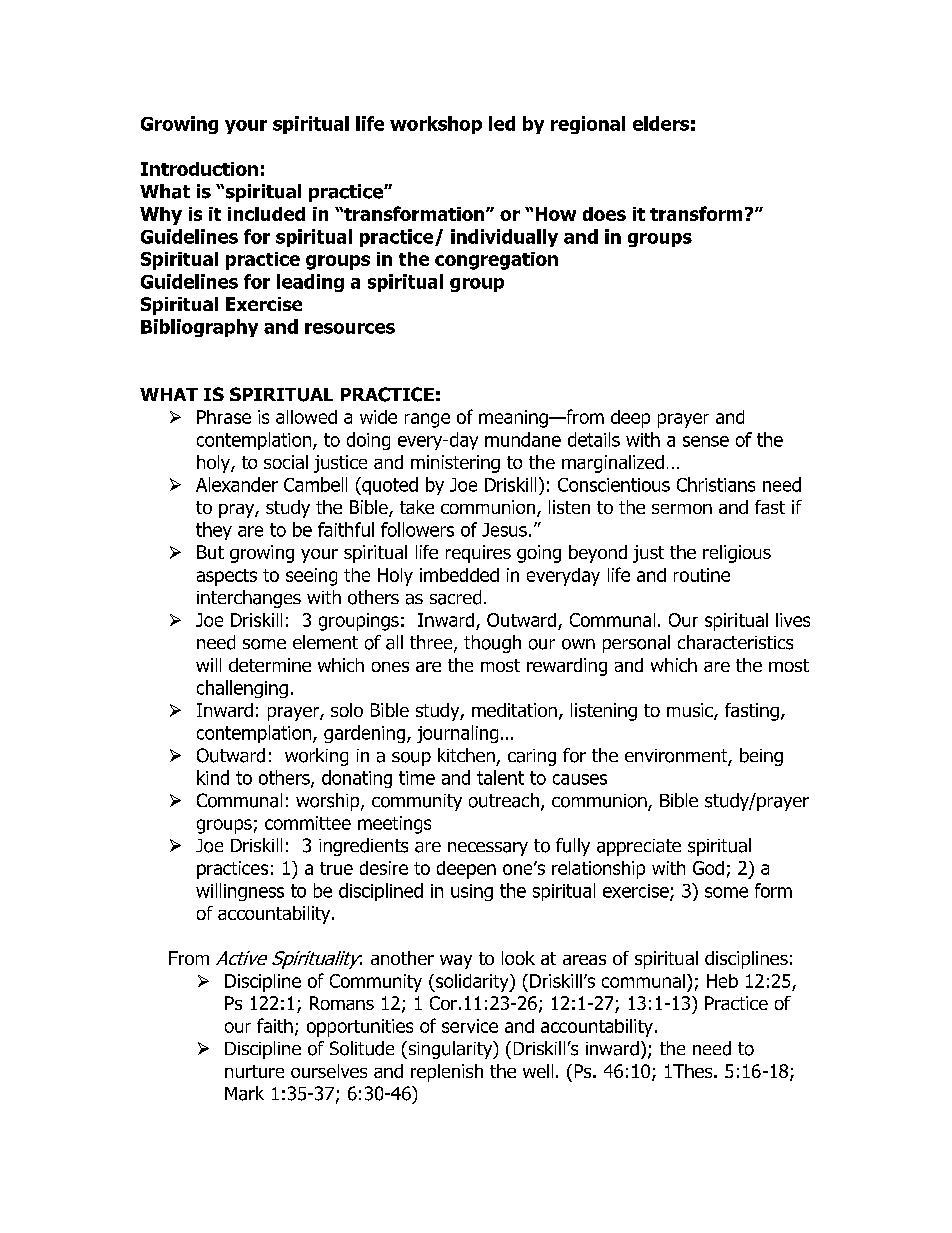  What do you see at coordinates (702, 575) in the screenshot?
I see `routine` at bounding box center [702, 575].
